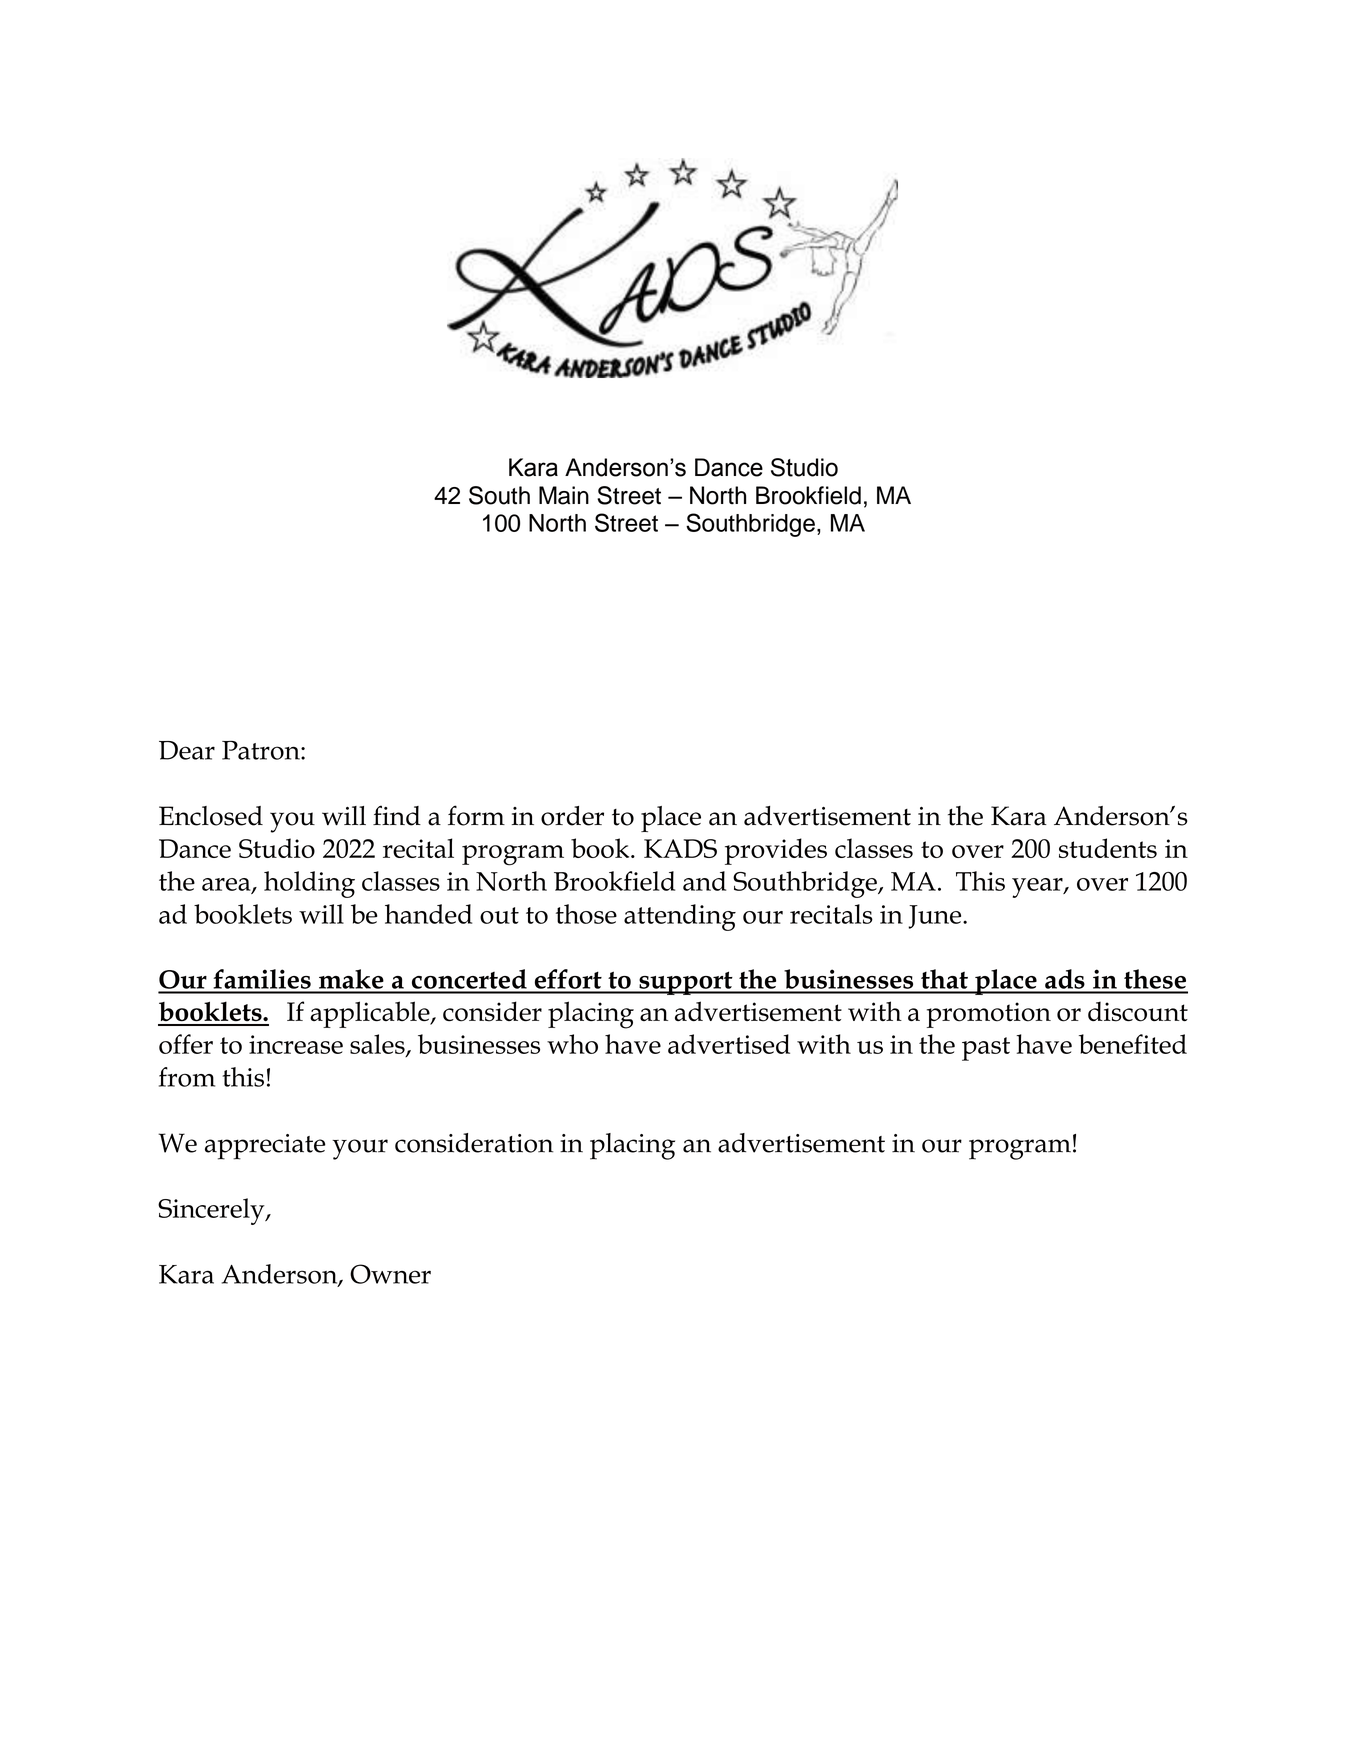 The width and height of the screenshot is (1346, 1742). I want to click on support, so click(686, 983).
